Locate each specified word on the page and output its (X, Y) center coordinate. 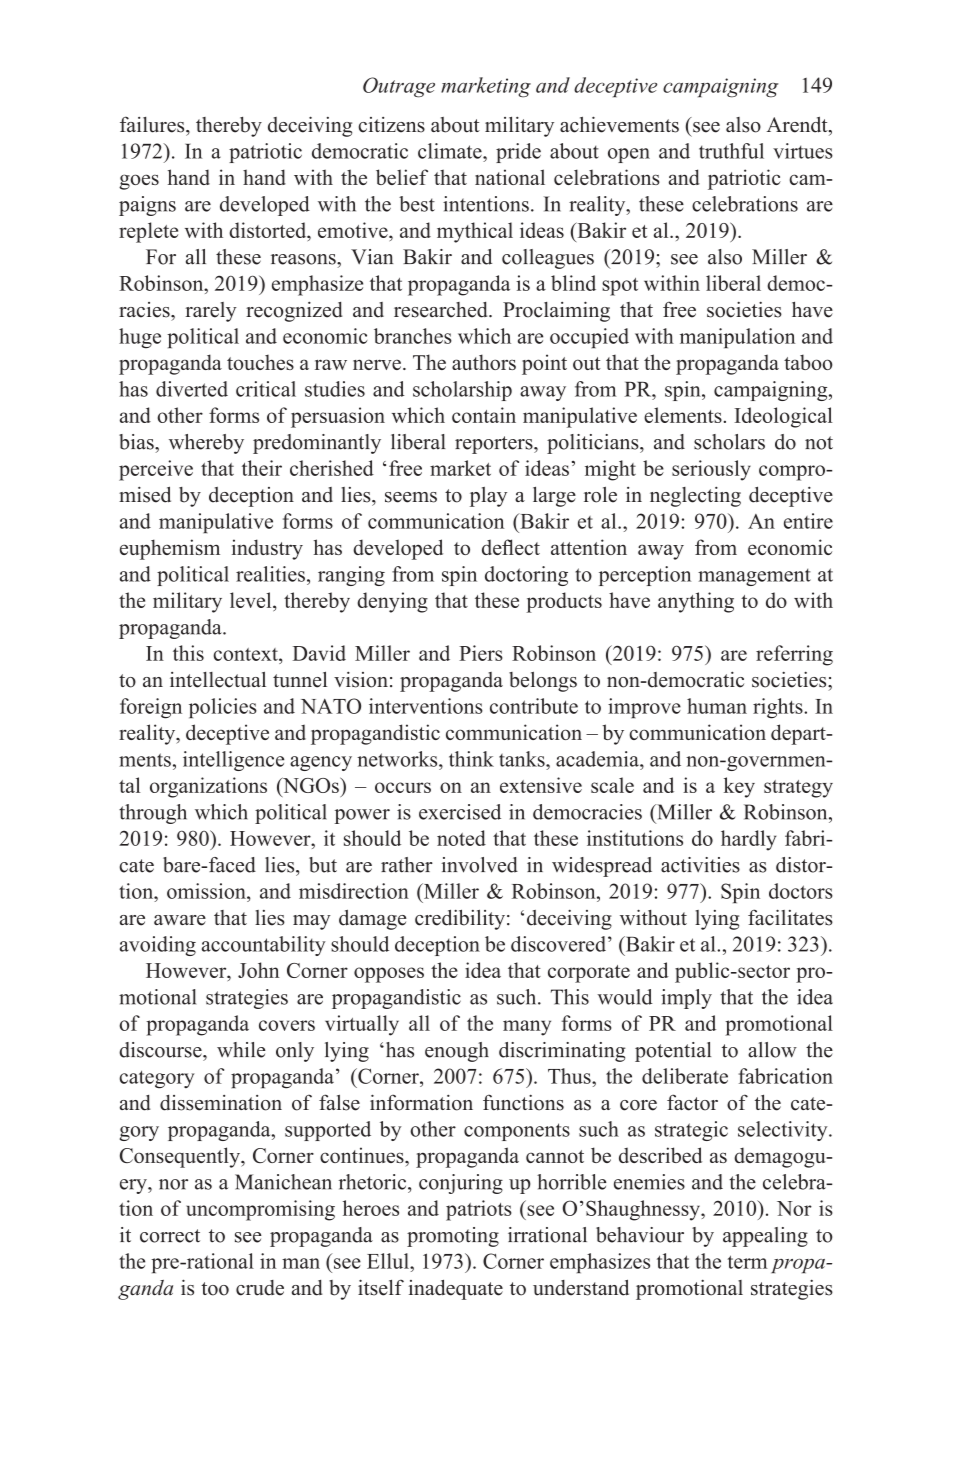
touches (260, 362)
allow (772, 1050)
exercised (460, 812)
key (739, 787)
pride (518, 153)
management (754, 577)
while (241, 1050)
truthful (731, 151)
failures (153, 124)
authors (484, 362)
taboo (808, 362)
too (215, 1289)
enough (457, 1052)
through (153, 814)
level (252, 601)
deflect (511, 547)
